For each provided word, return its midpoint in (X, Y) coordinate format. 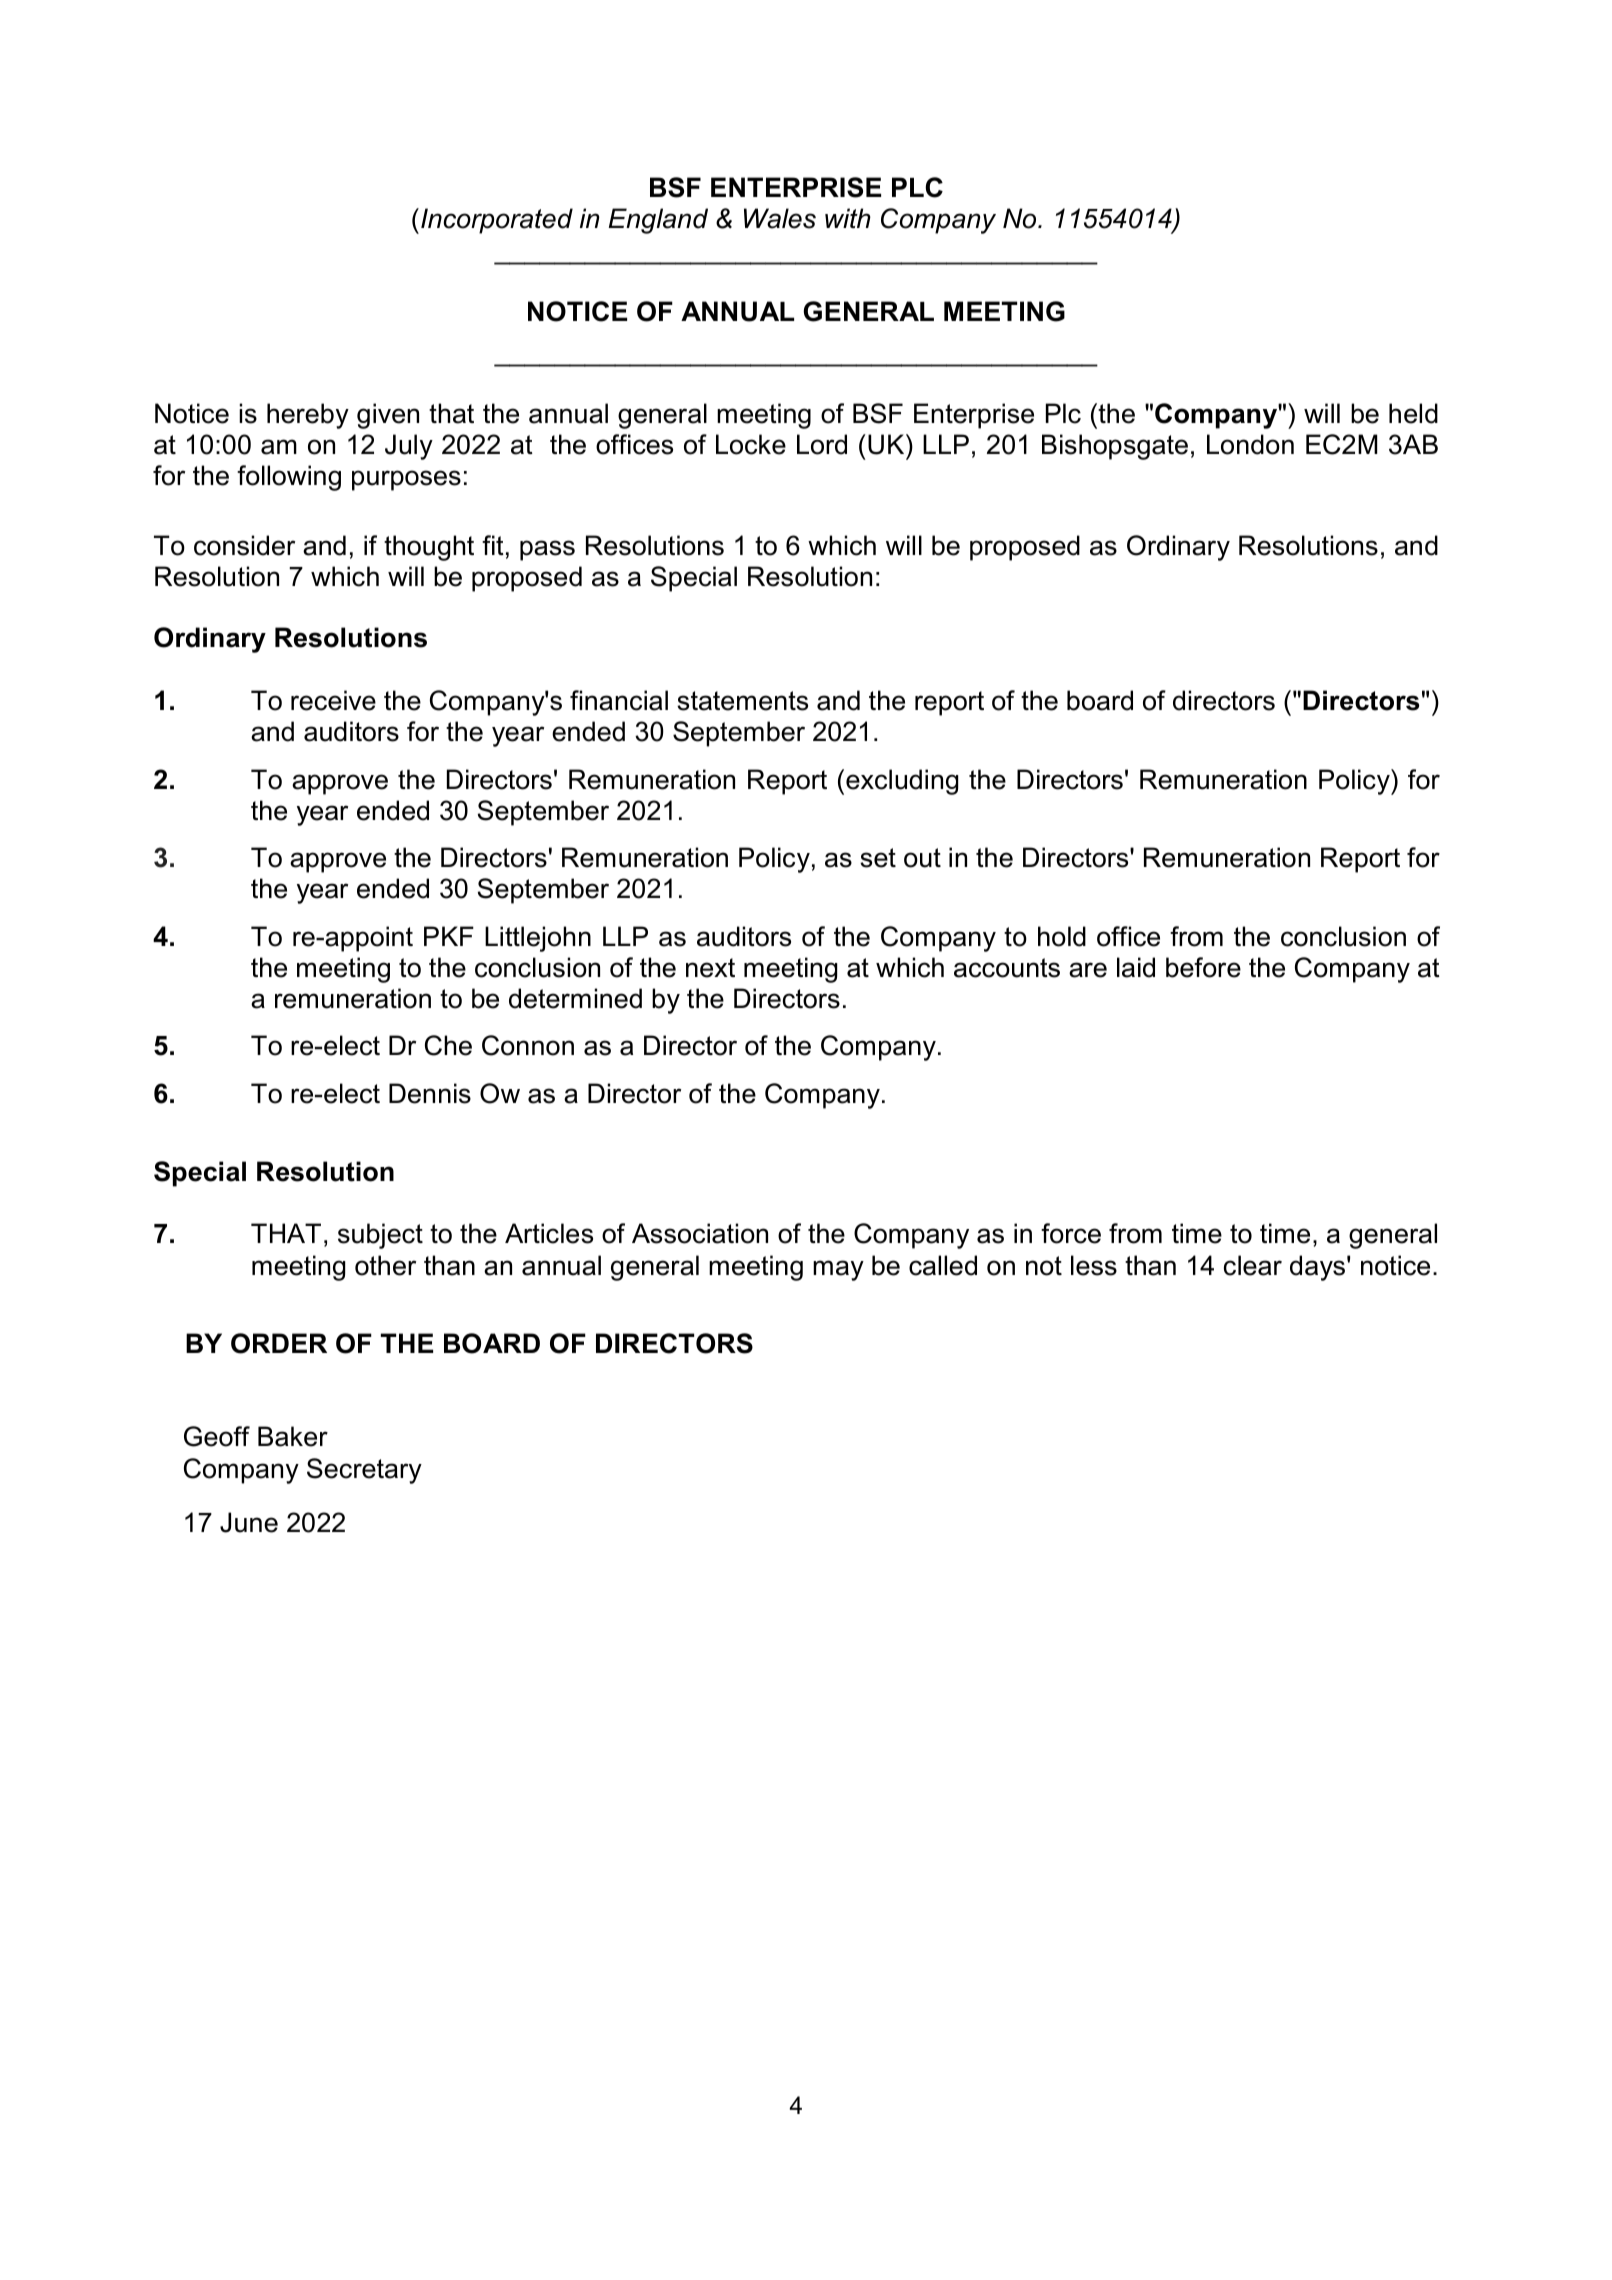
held (1413, 413)
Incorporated (497, 221)
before (1203, 967)
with (848, 218)
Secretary (364, 1471)
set (878, 858)
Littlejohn (538, 939)
